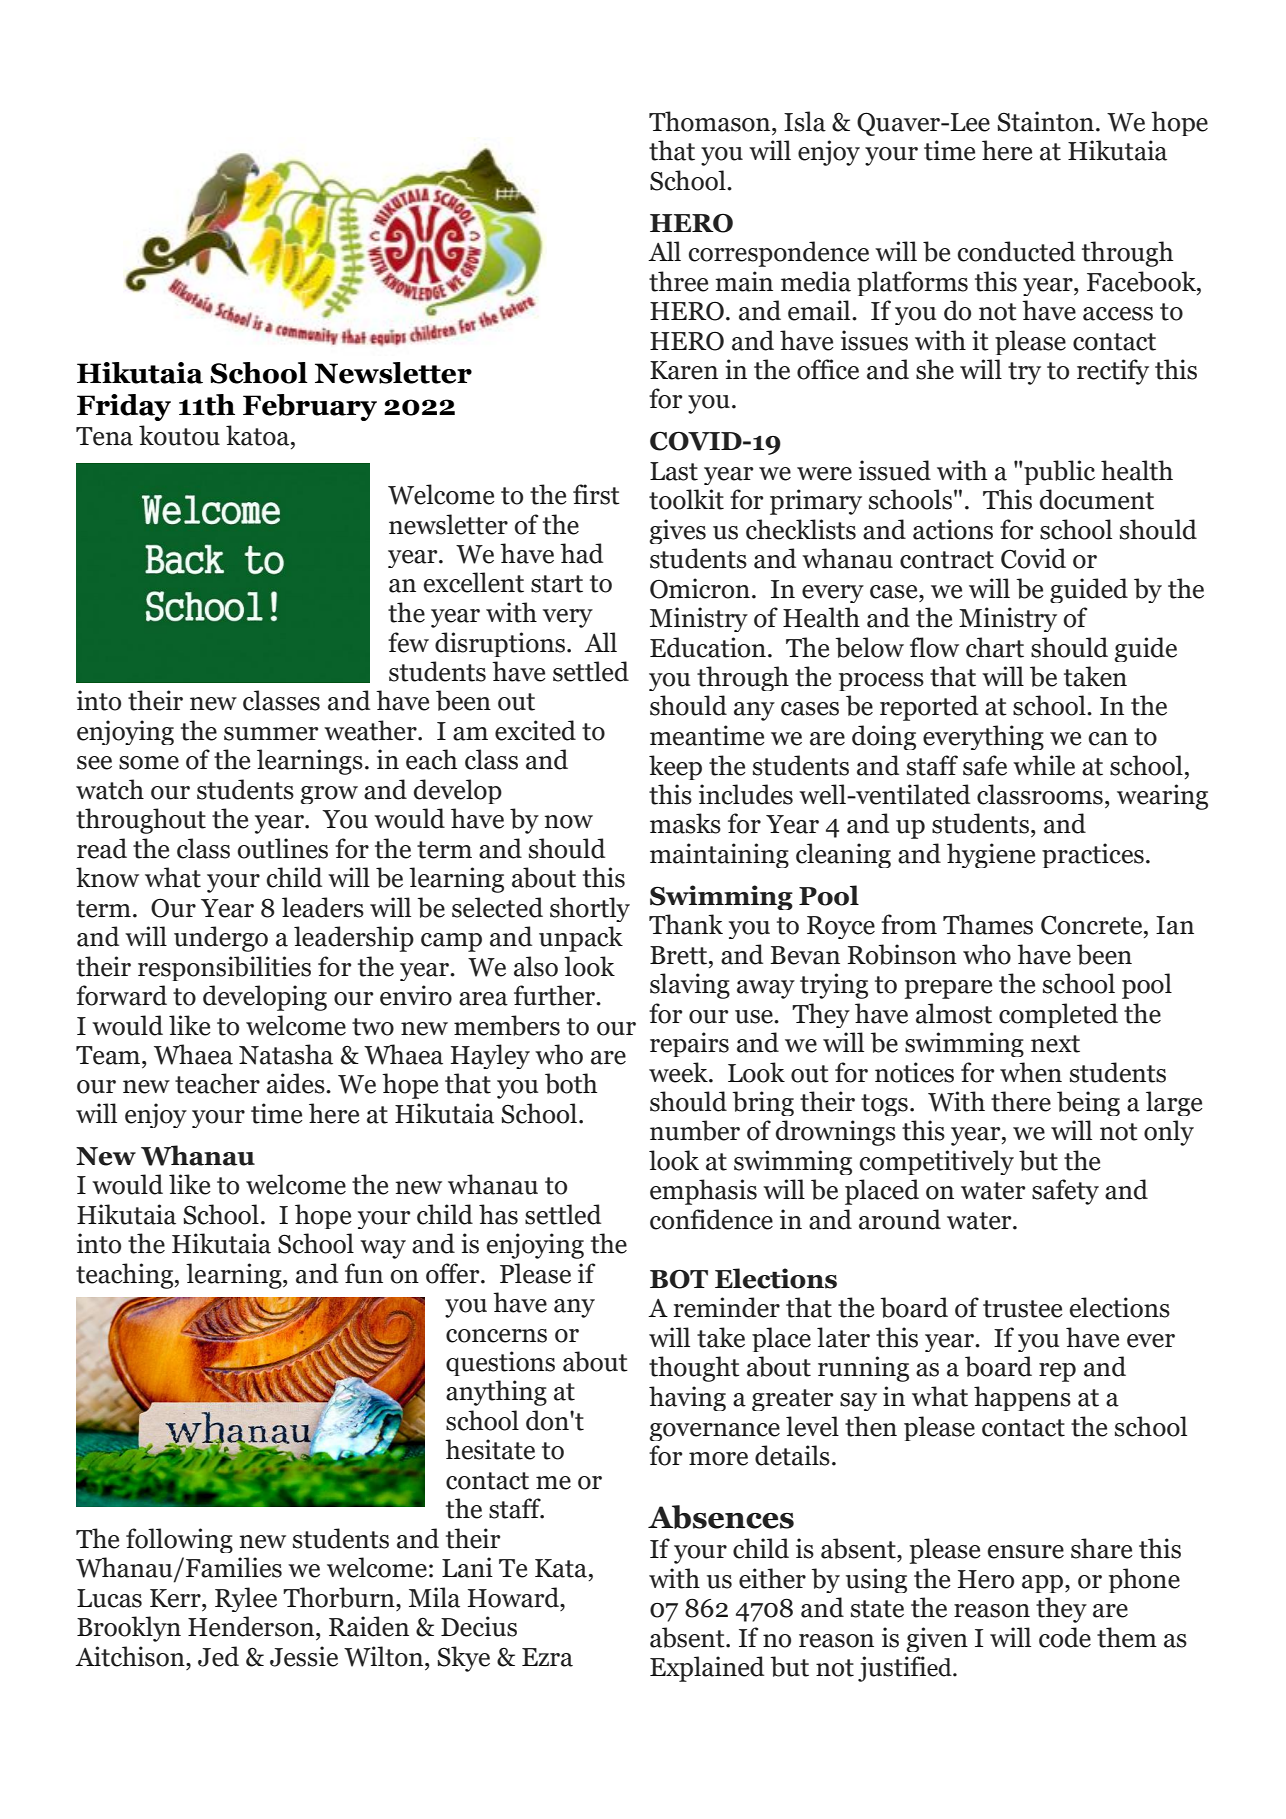 The image size is (1286, 1819). Describe the element at coordinates (221, 939) in the image. I see `undergo` at that location.
